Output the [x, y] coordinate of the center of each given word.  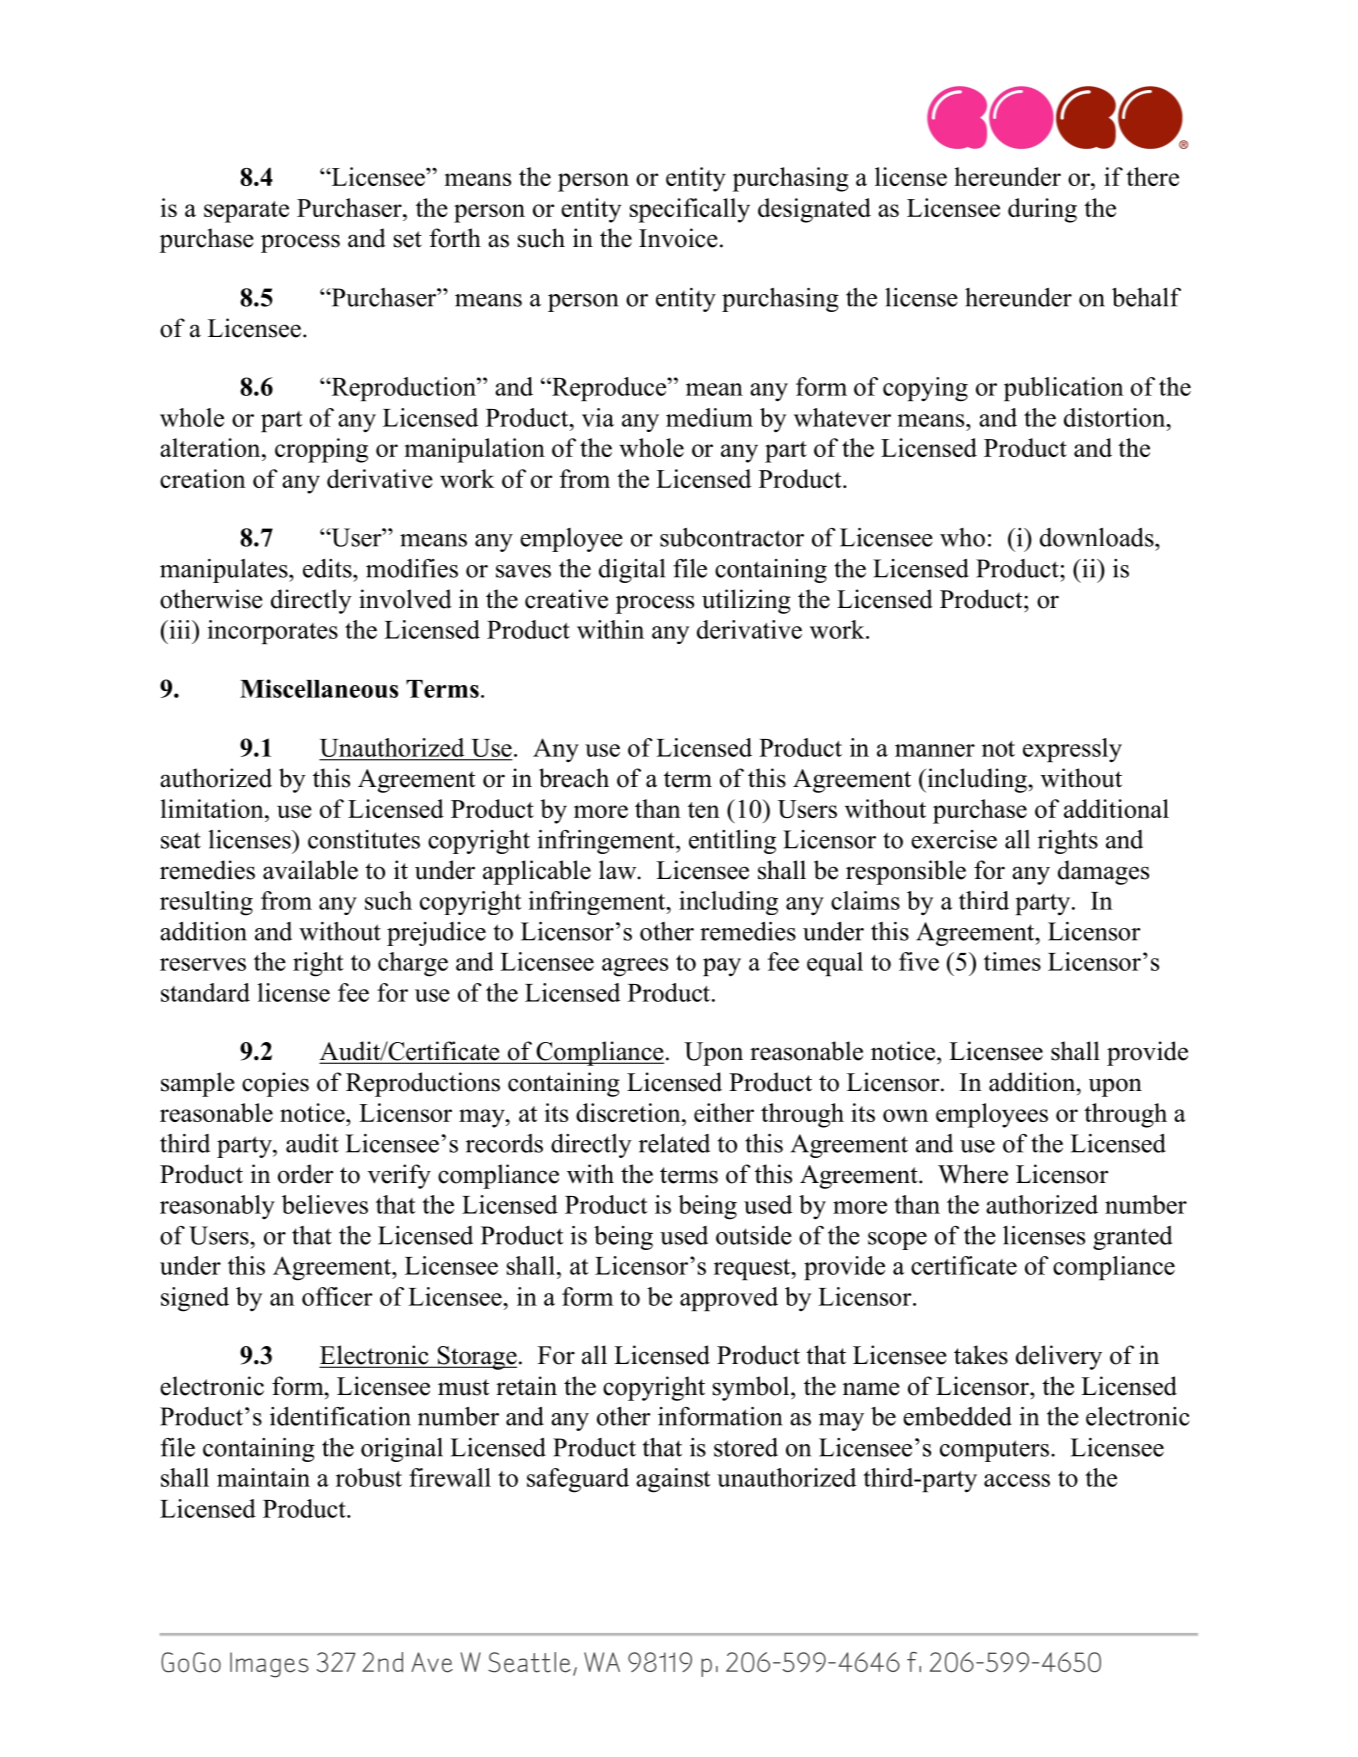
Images [269, 1665]
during [1042, 210]
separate [246, 212]
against [673, 1480]
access [1017, 1480]
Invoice [678, 238]
